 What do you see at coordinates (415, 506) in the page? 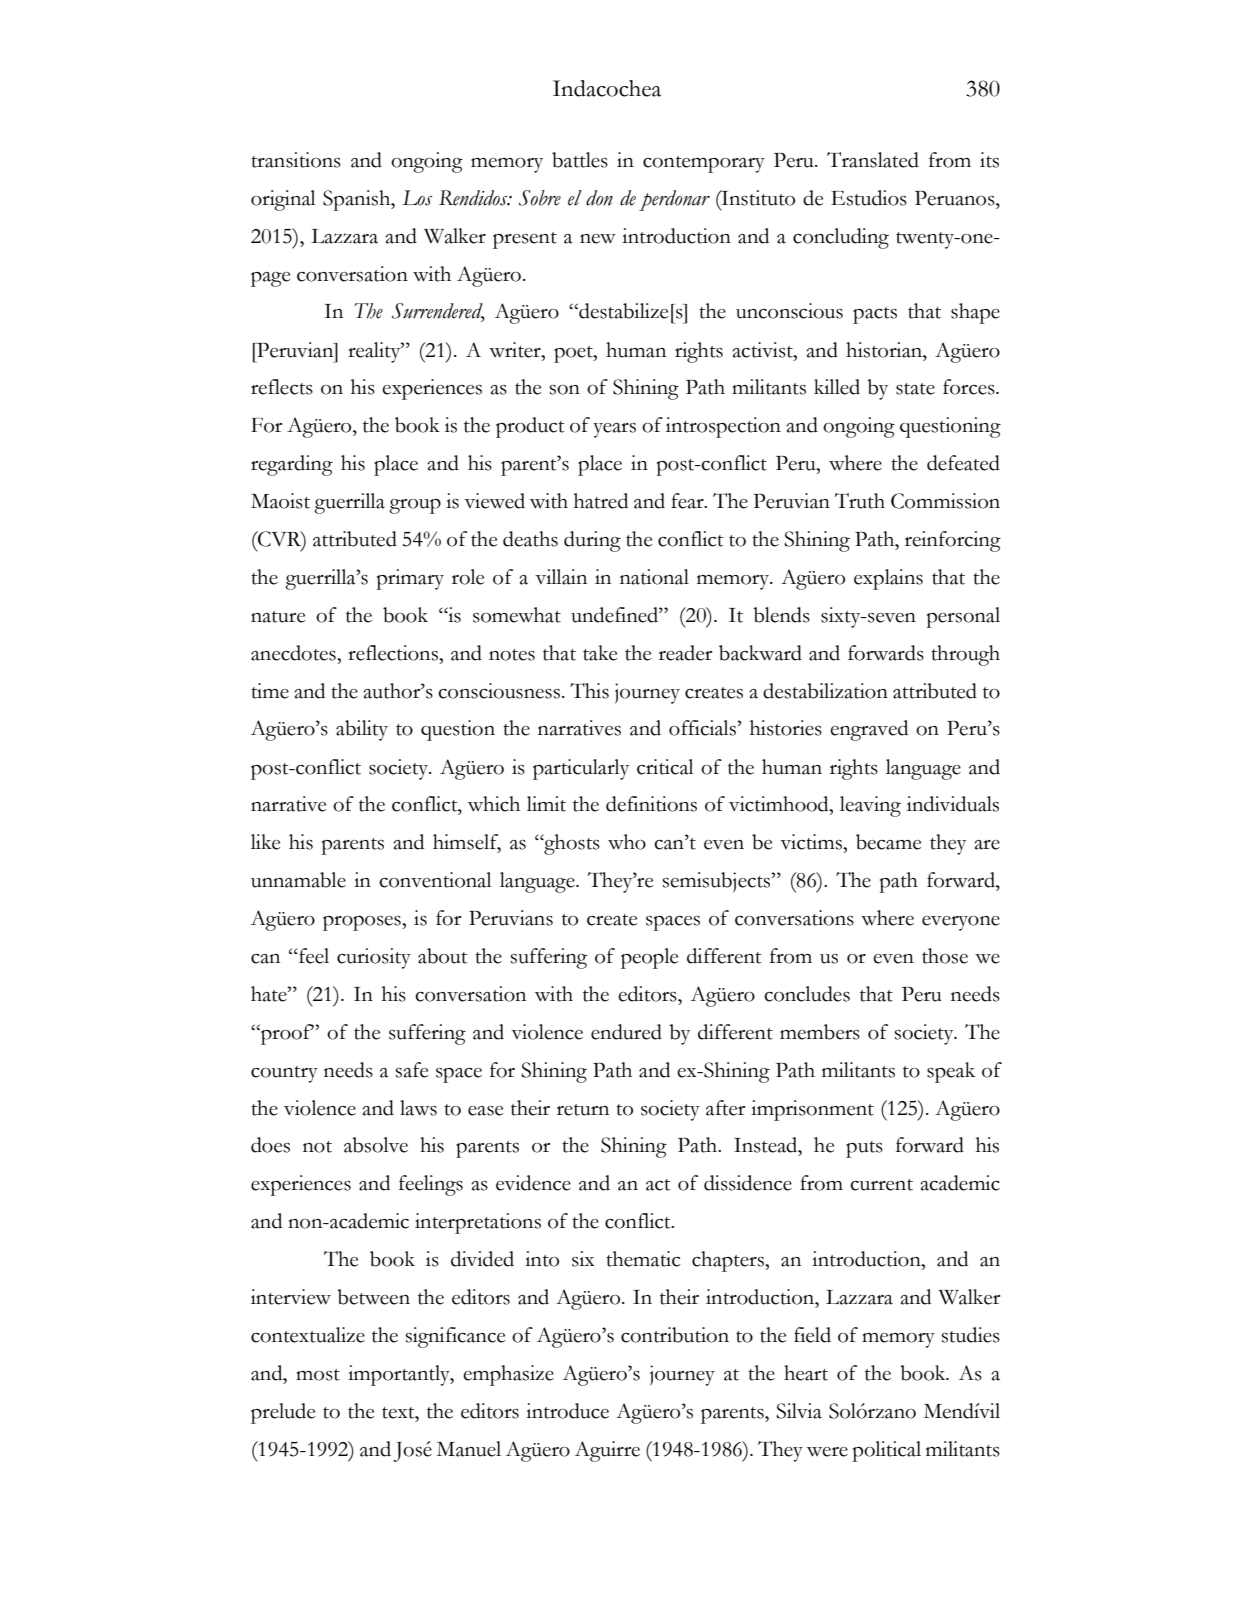
I see `group` at bounding box center [415, 506].
